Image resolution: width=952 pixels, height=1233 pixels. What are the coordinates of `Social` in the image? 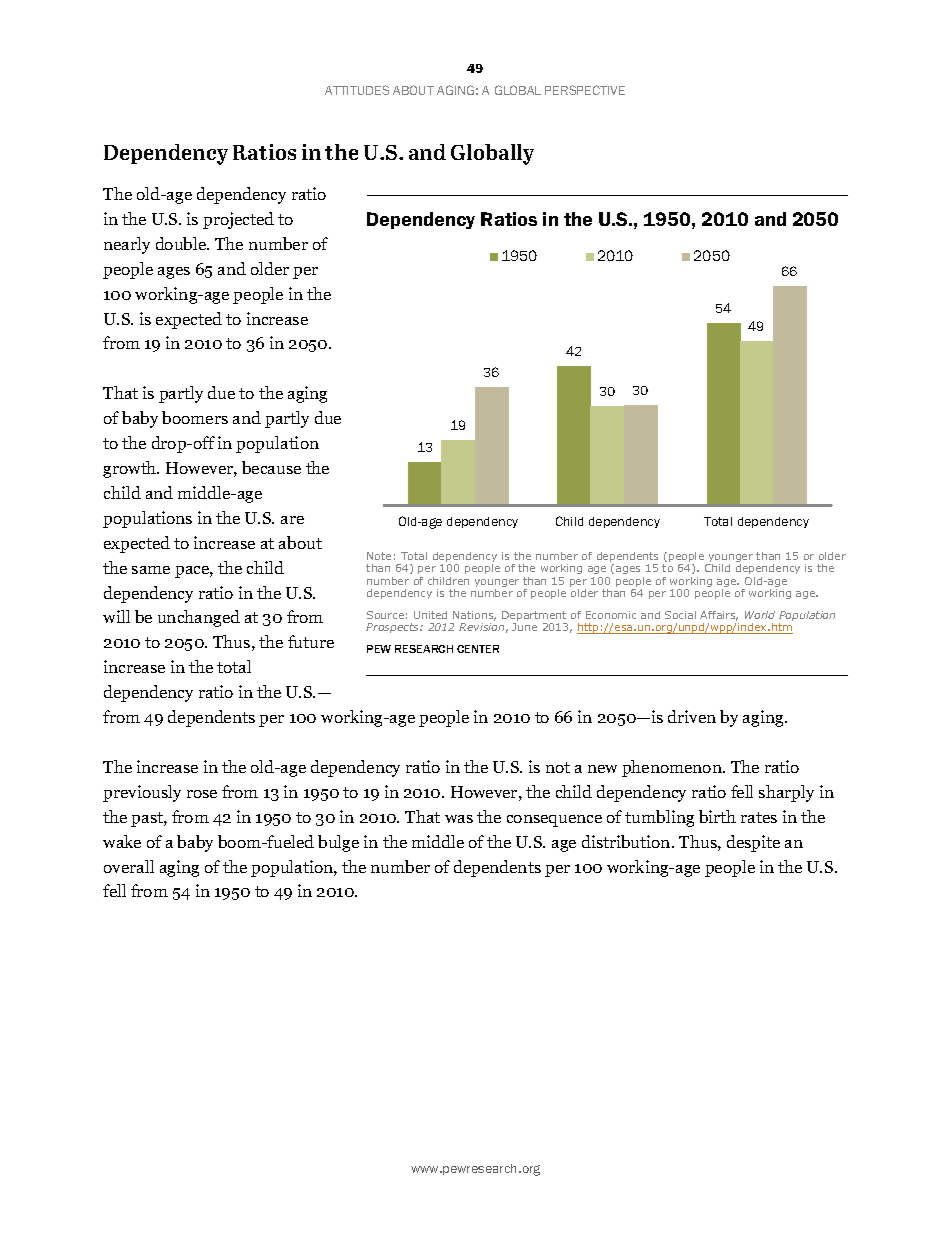 It's located at (680, 615).
